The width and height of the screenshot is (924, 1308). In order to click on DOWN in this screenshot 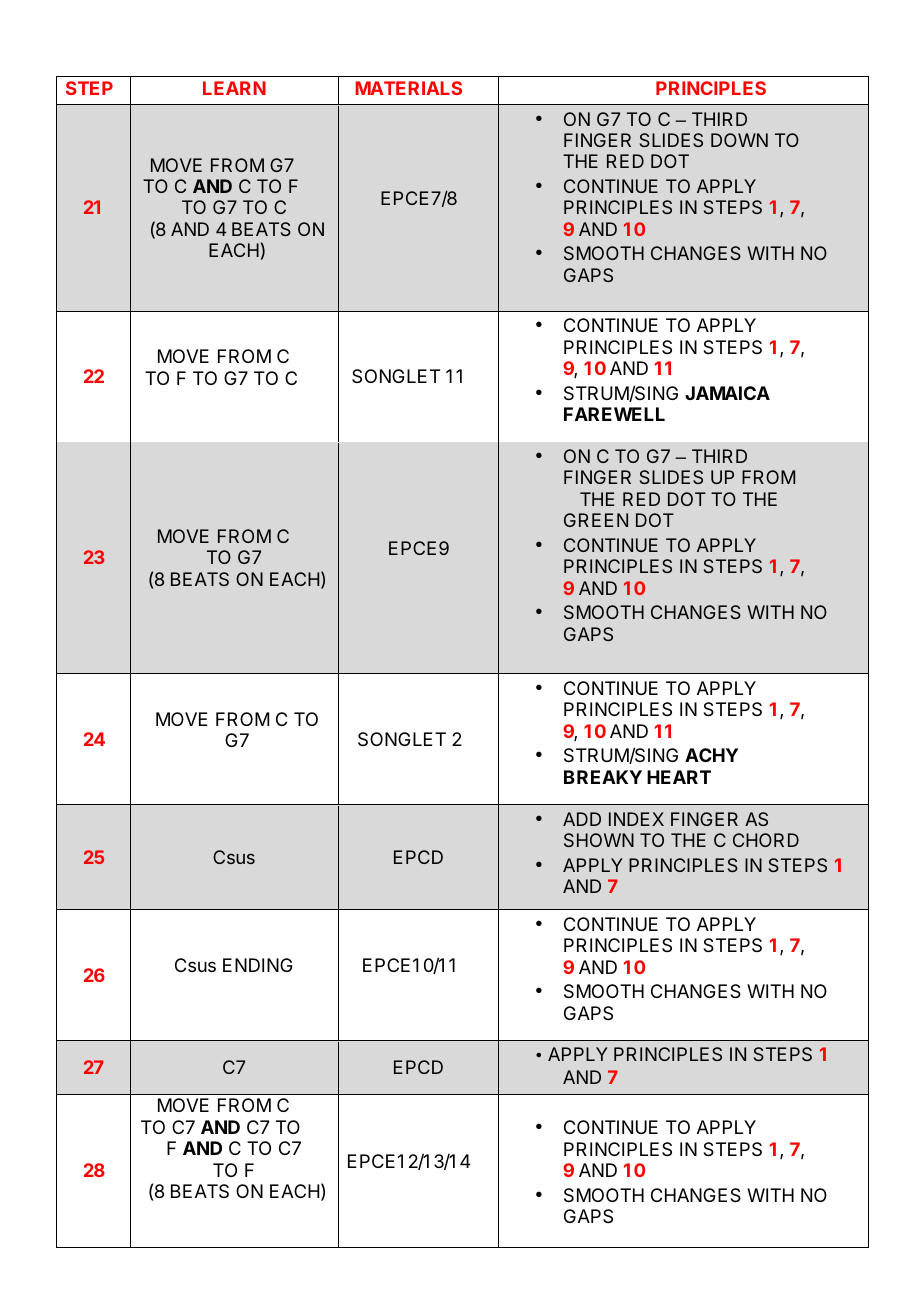, I will do `click(739, 140)`.
